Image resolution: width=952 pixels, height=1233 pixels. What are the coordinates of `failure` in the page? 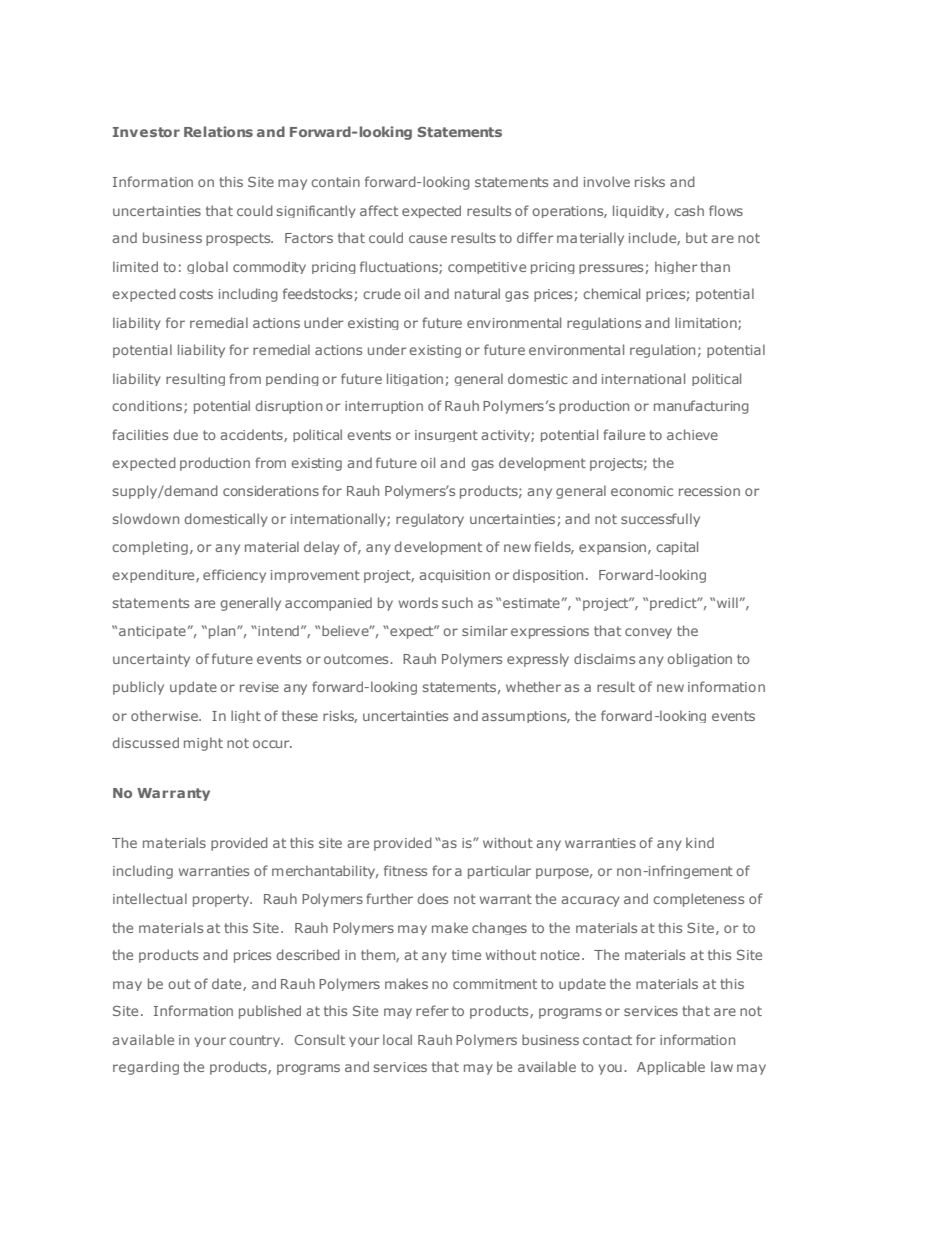 It's located at (624, 434).
